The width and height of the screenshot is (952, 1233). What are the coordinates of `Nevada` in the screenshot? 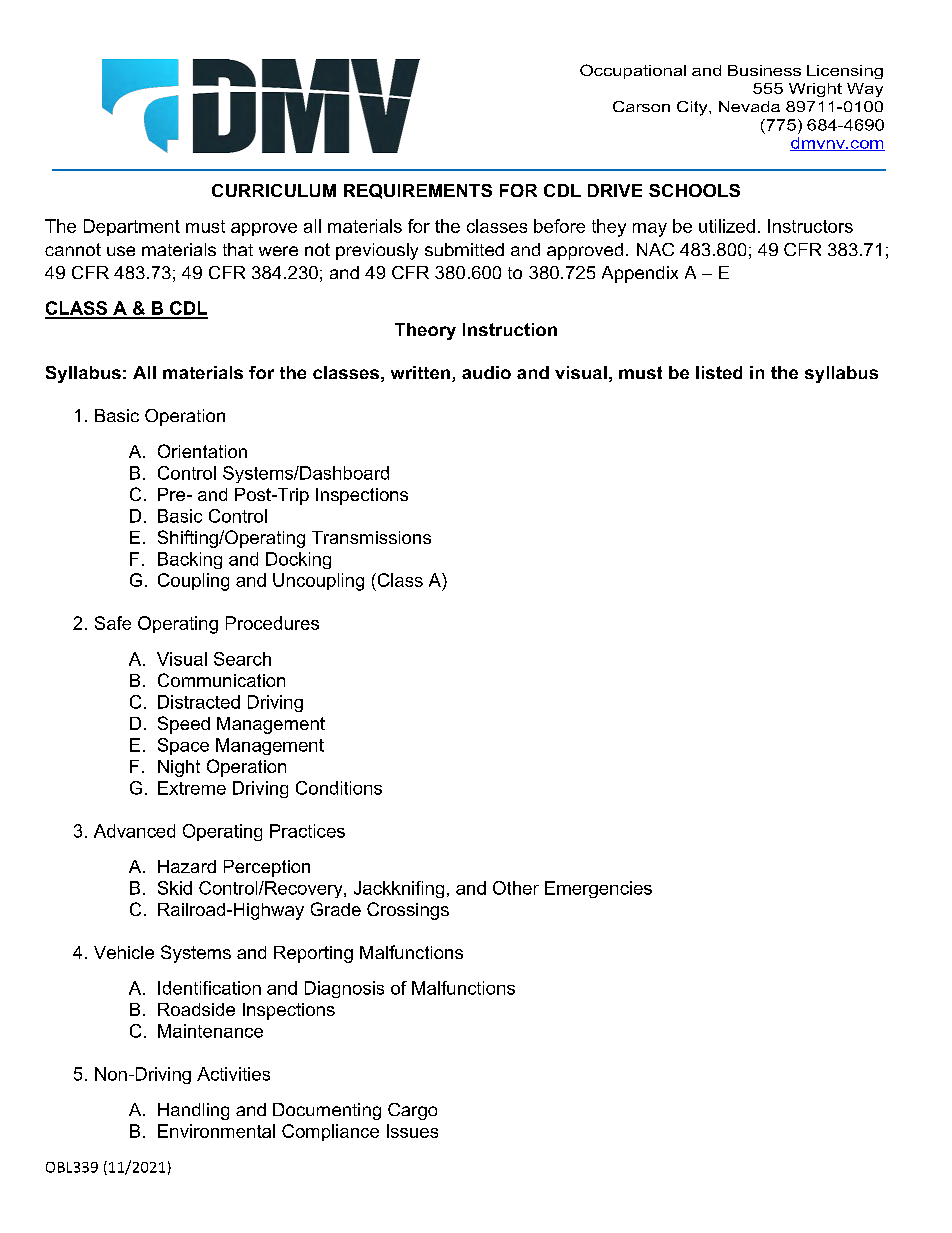 It's located at (749, 106).
